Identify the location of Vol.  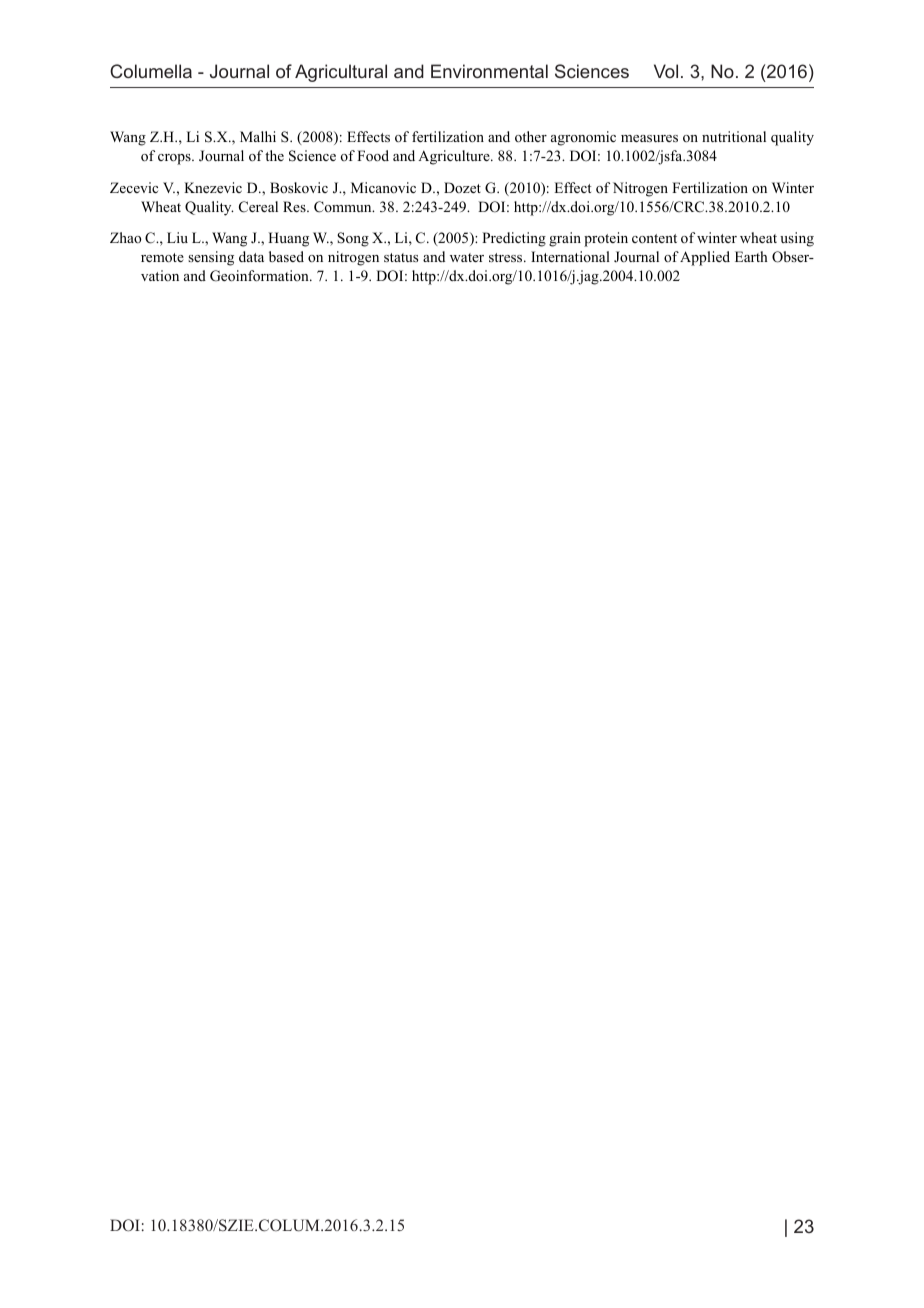
(666, 71).
